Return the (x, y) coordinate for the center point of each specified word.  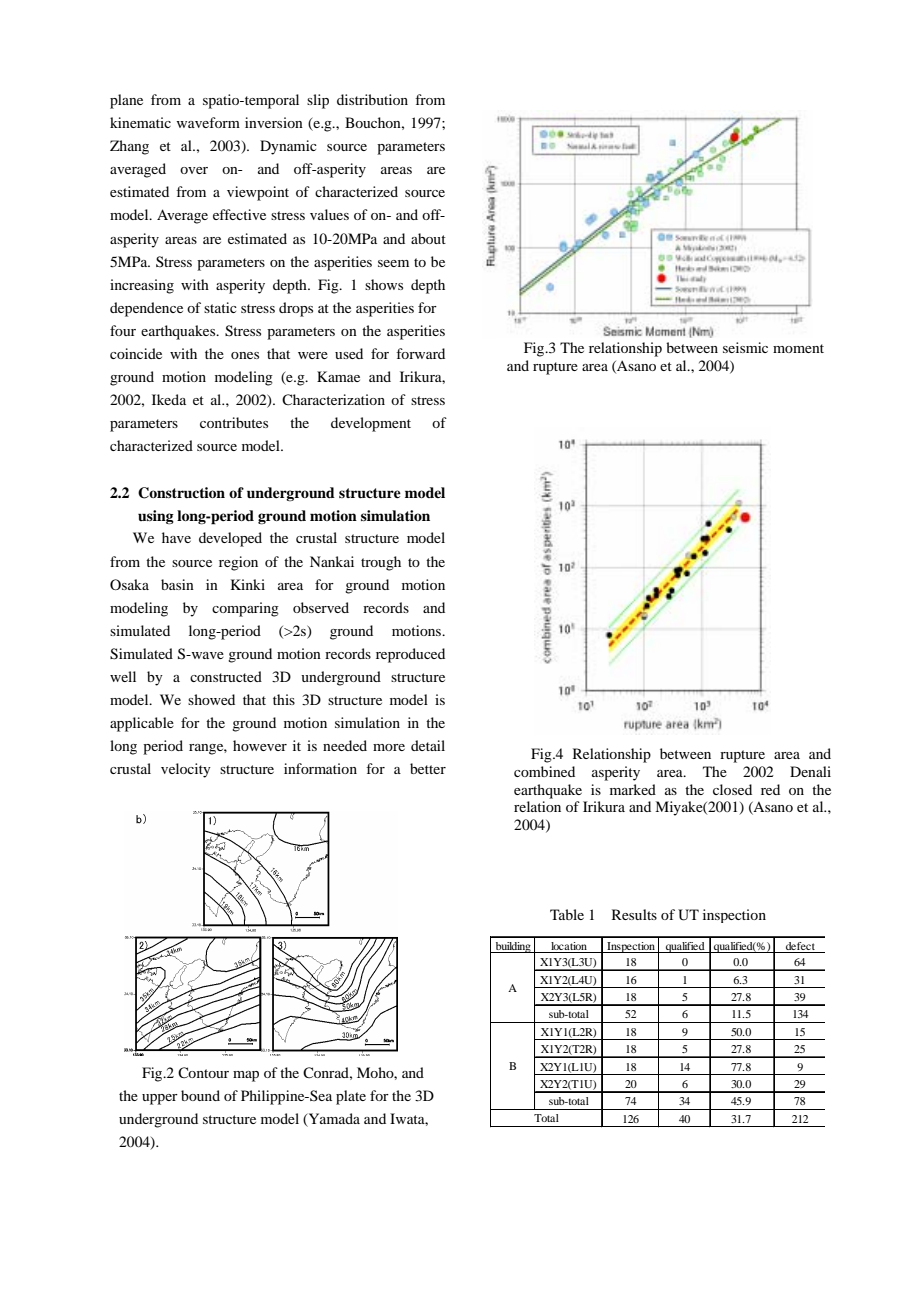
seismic (745, 347)
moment (798, 348)
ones (245, 355)
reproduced (410, 655)
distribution (372, 99)
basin (177, 584)
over (194, 170)
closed (732, 789)
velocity (186, 770)
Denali (810, 771)
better (428, 768)
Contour (203, 1073)
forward (420, 353)
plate (351, 1097)
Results (634, 914)
